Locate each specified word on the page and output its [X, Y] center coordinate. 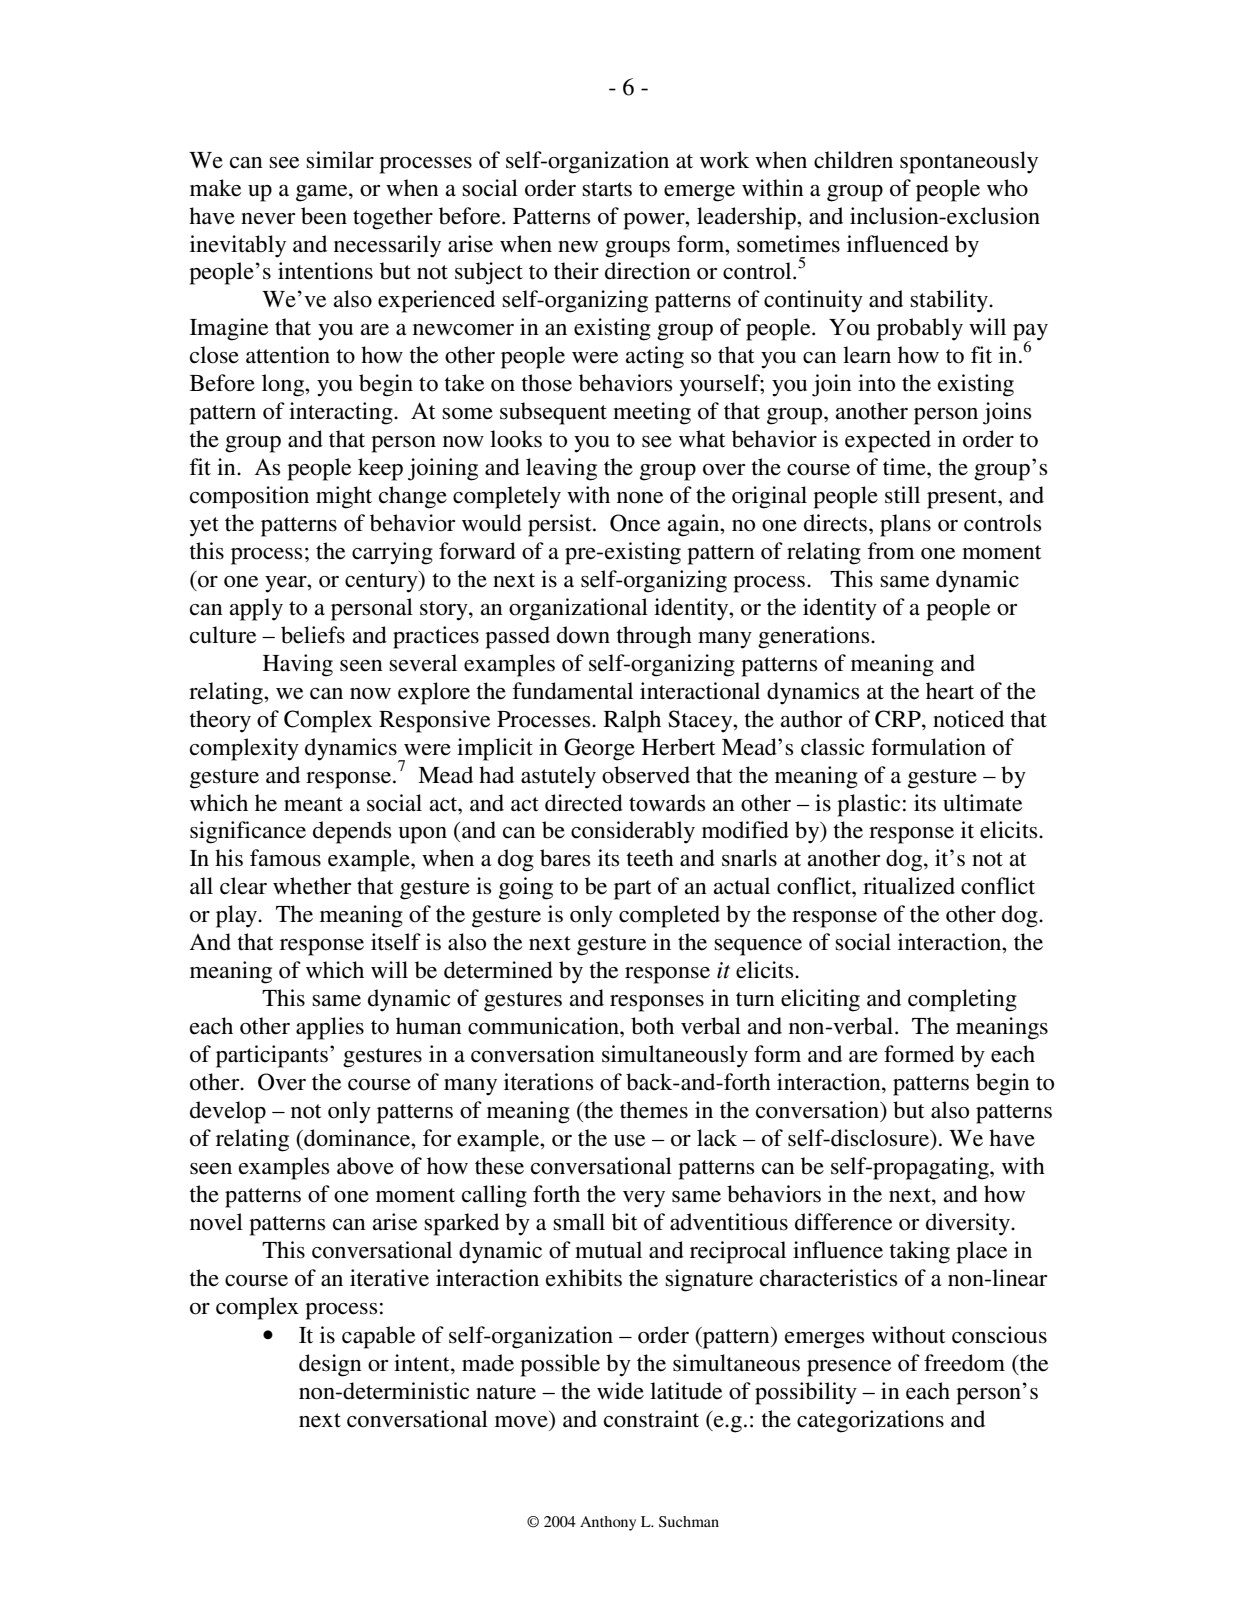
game [323, 193]
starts [607, 189]
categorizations [870, 1421]
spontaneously [969, 162]
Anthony [608, 1523]
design [330, 1365]
